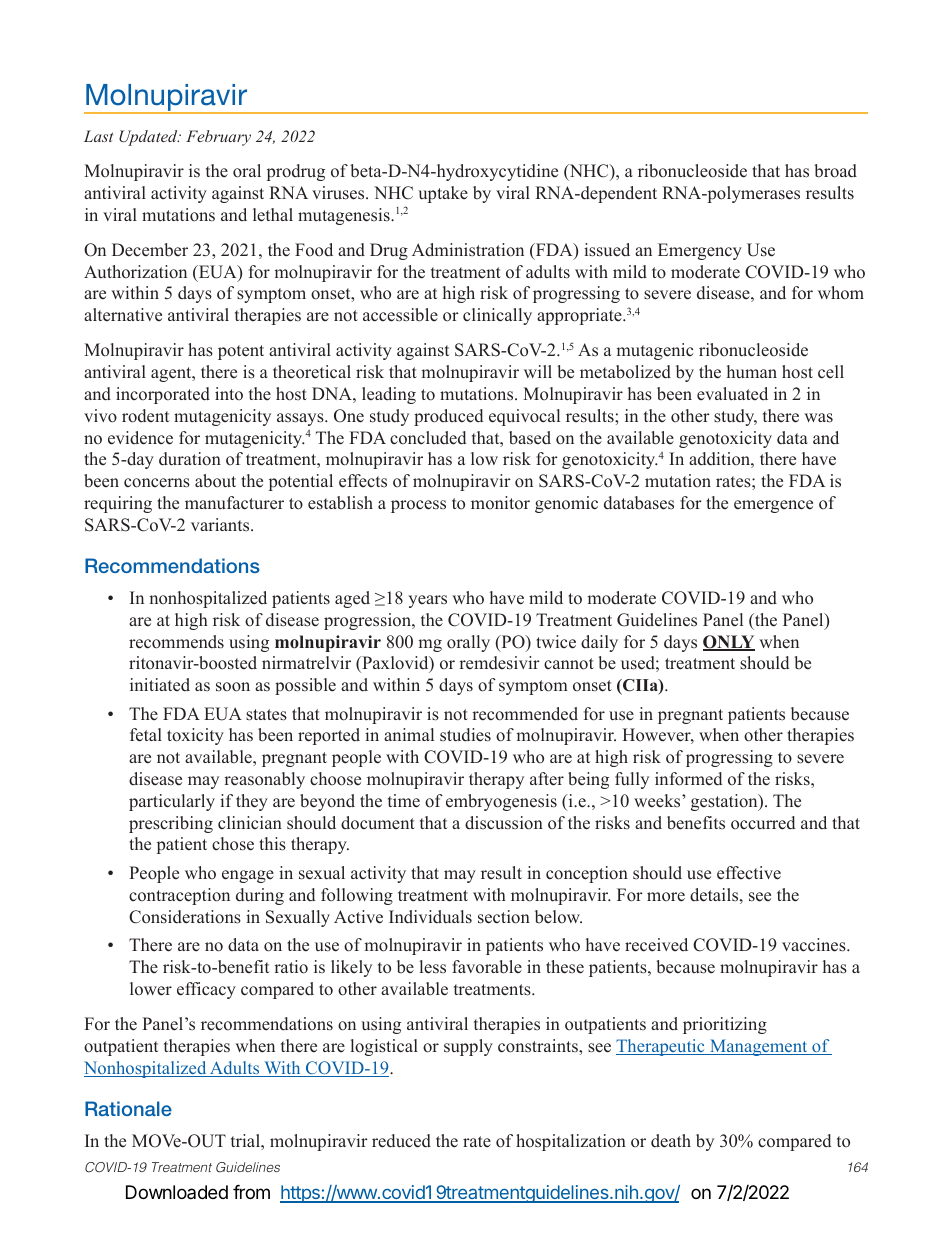  What do you see at coordinates (815, 945) in the document?
I see `vaccines` at bounding box center [815, 945].
